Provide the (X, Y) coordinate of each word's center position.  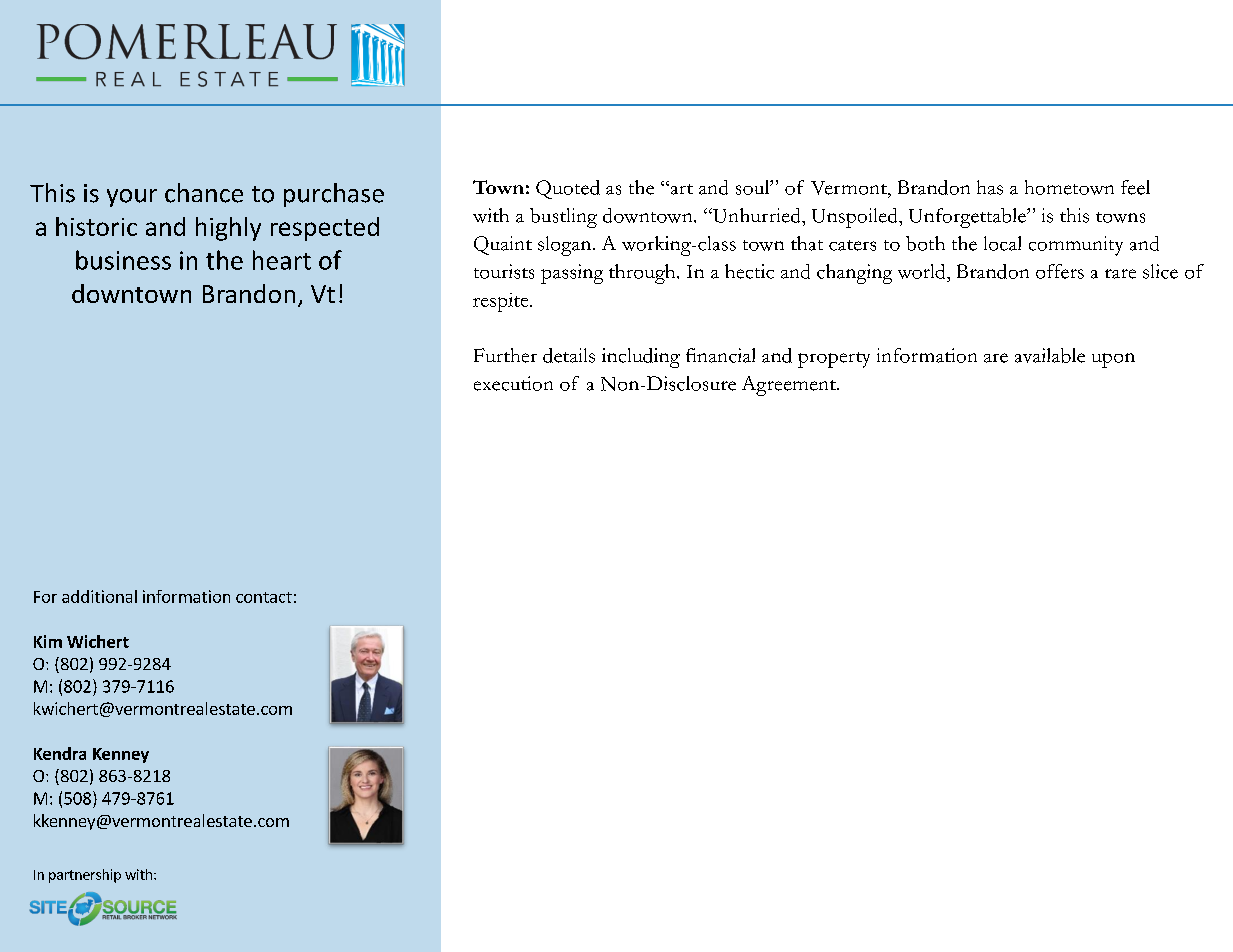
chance (204, 193)
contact (264, 597)
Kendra (60, 753)
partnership (85, 876)
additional (99, 596)
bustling (563, 218)
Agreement (790, 386)
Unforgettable (968, 218)
